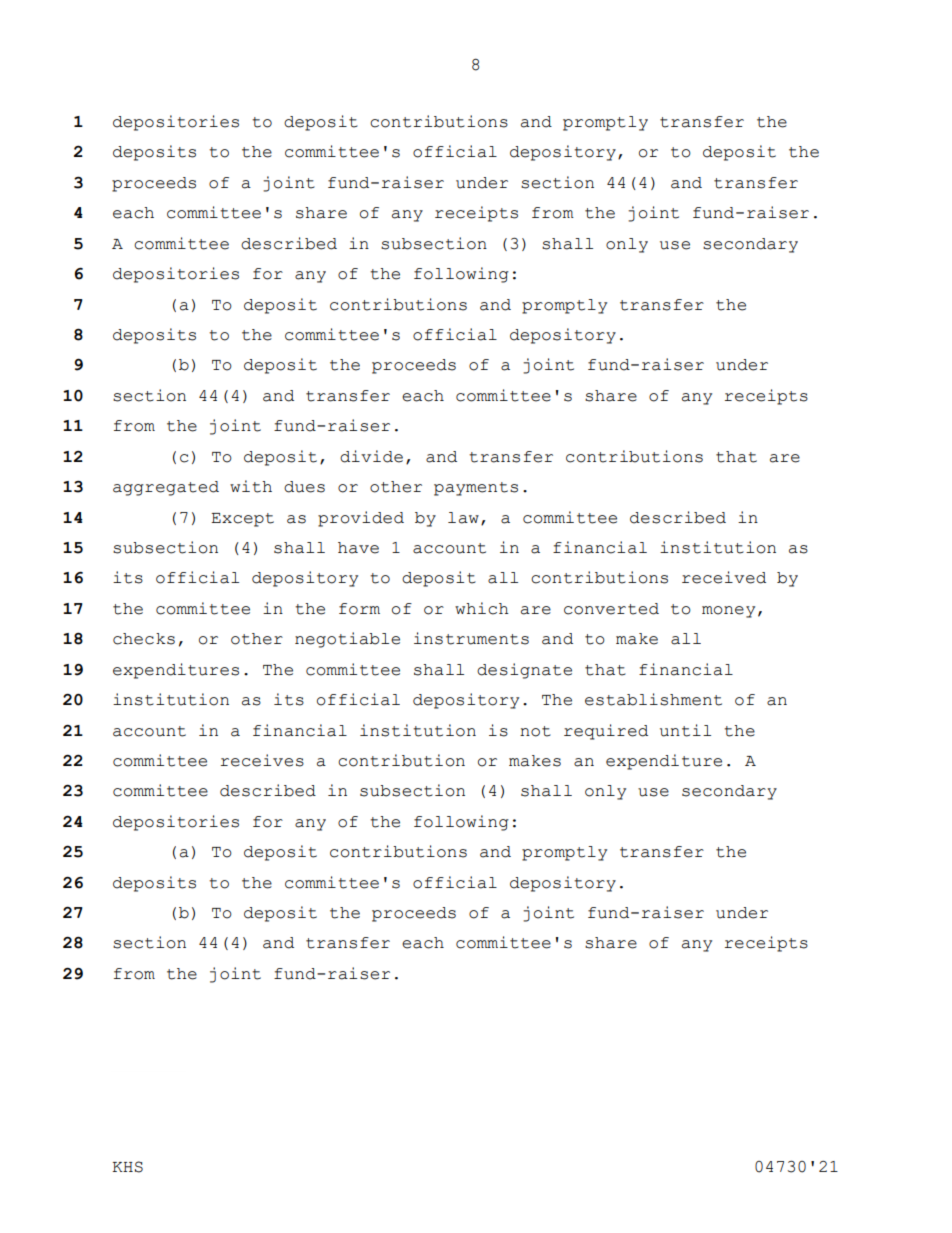 This screenshot has width=952, height=1233. Describe the element at coordinates (262, 760) in the screenshot. I see `receives` at that location.
